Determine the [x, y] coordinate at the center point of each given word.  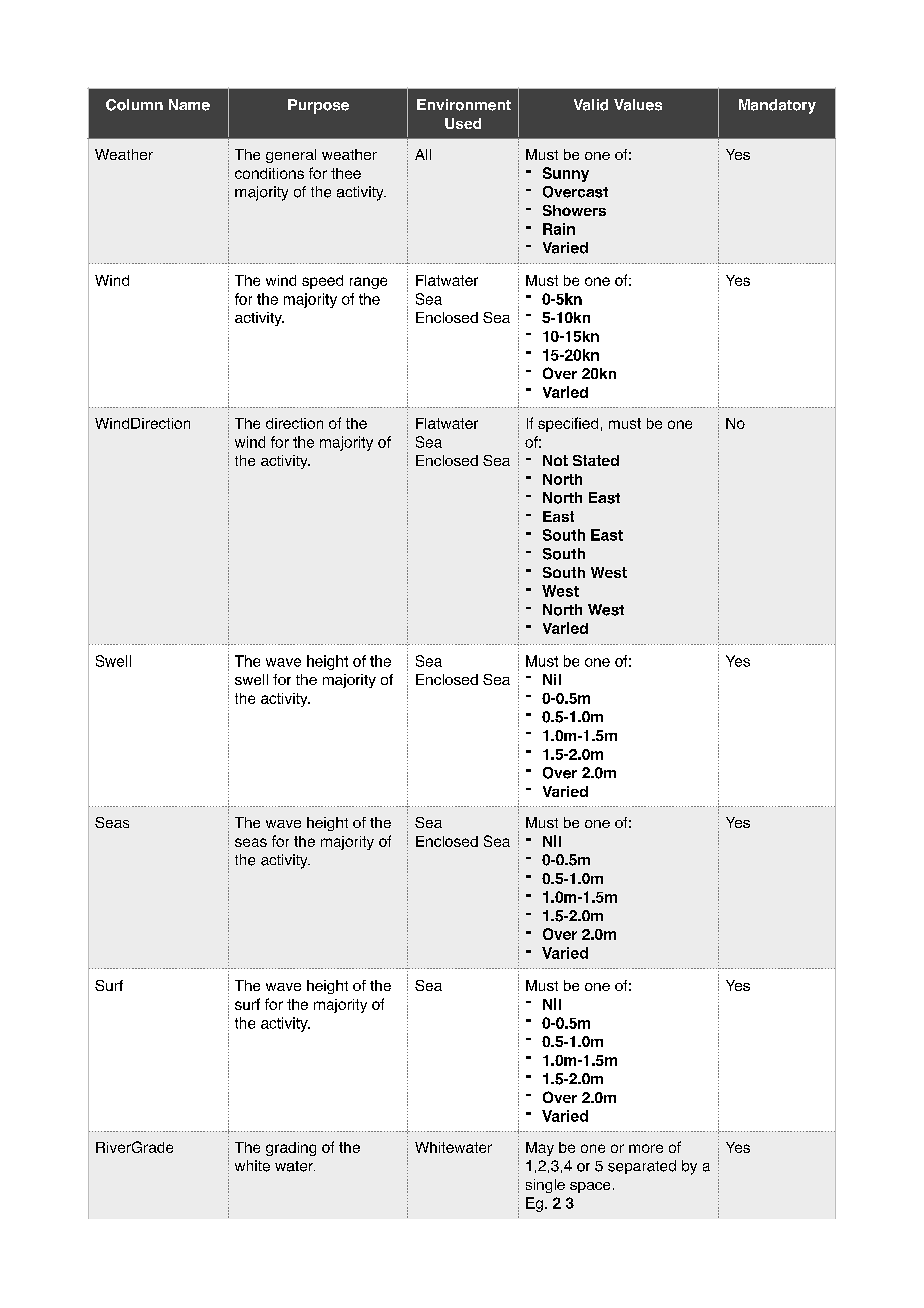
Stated [596, 460]
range [368, 283]
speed [322, 282]
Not [555, 460]
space [590, 1187]
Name [189, 105]
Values [638, 105]
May [540, 1149]
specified [568, 424]
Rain [559, 229]
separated [642, 1167]
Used [463, 123]
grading [291, 1149]
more [646, 1148]
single [545, 1186]
